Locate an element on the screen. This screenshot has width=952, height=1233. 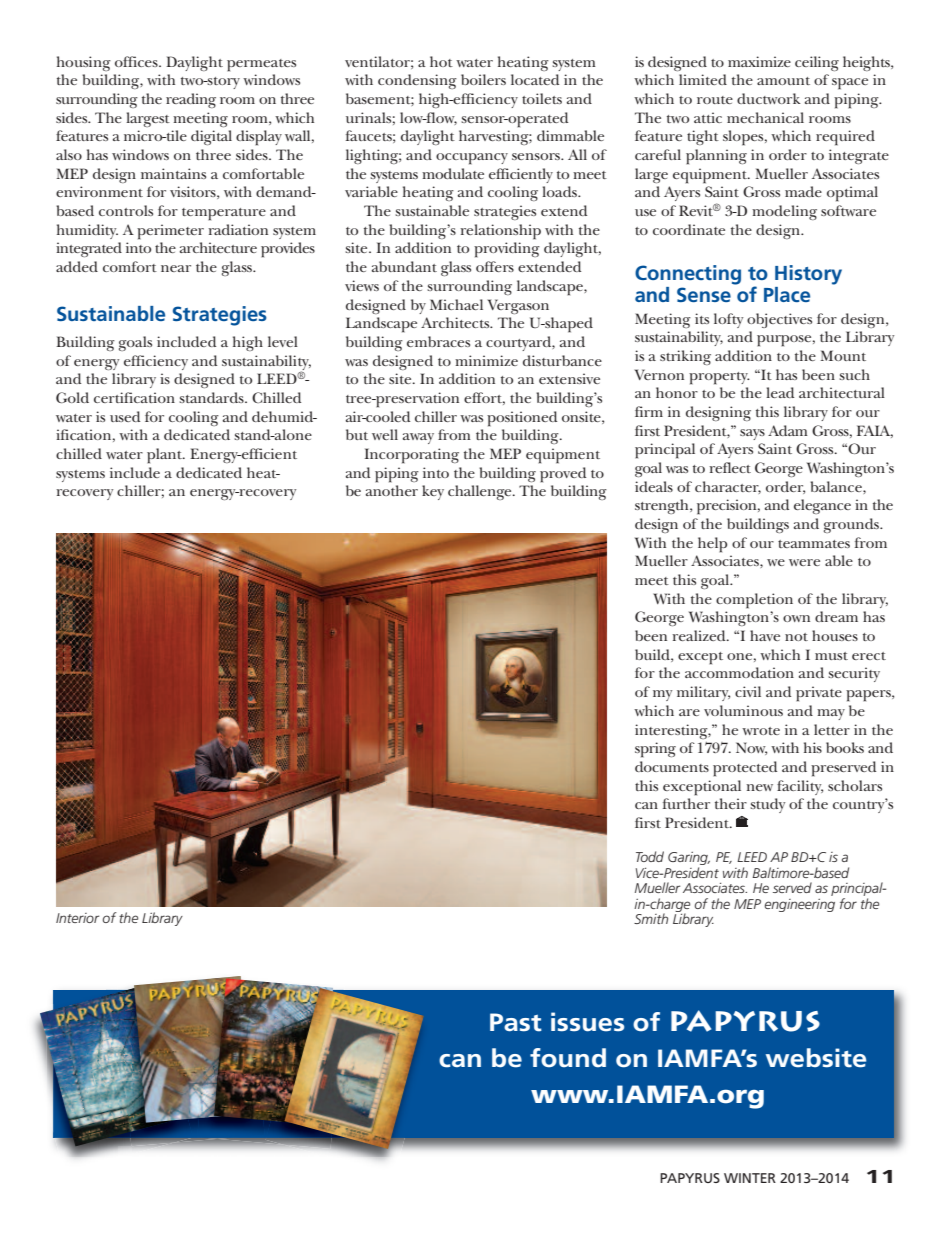
found is located at coordinates (568, 1058).
